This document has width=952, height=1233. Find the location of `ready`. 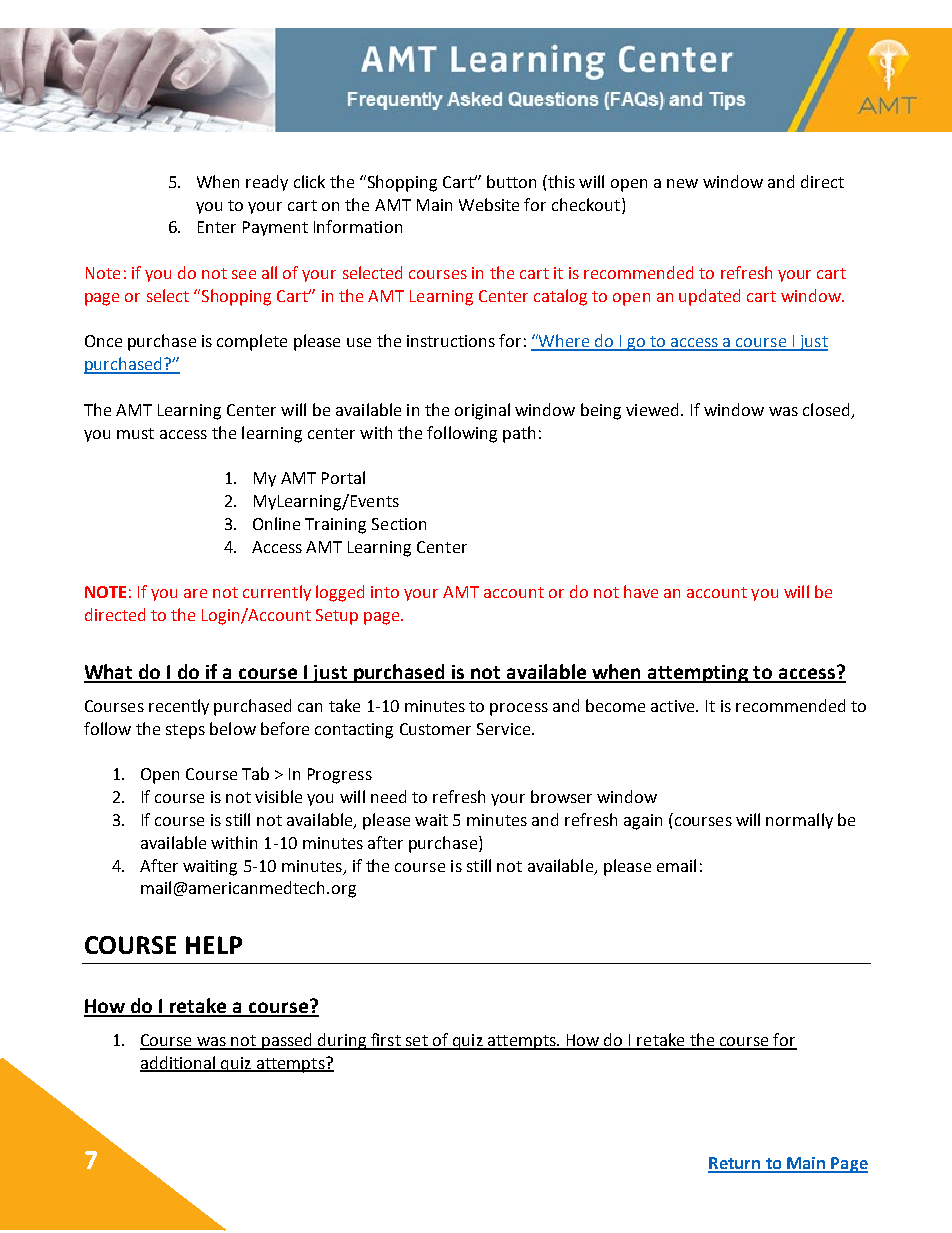

ready is located at coordinates (267, 183).
